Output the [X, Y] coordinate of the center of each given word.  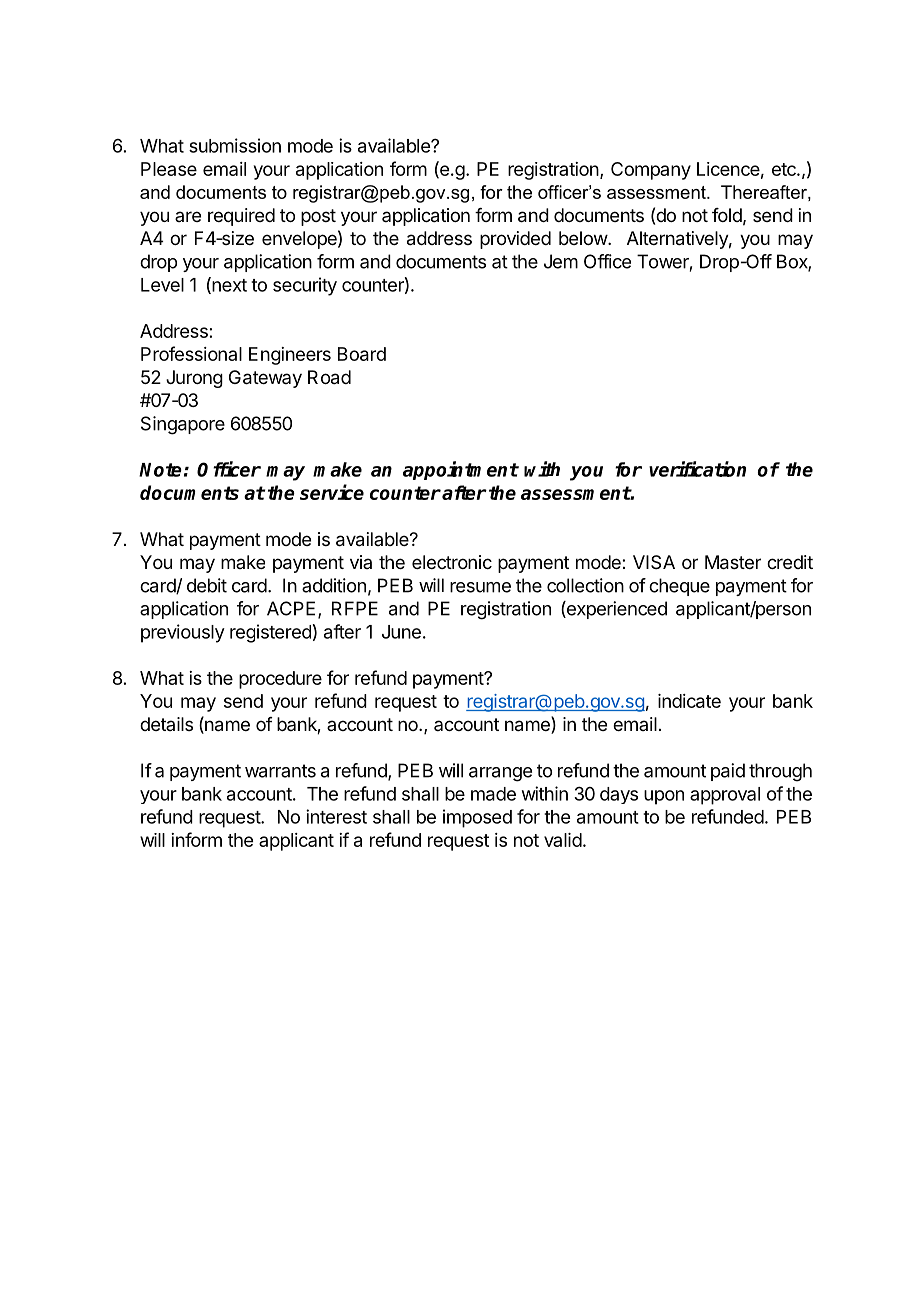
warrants [280, 771]
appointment [460, 470]
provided [515, 240]
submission [235, 145]
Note [160, 470]
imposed [477, 818]
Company [651, 171]
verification [697, 469]
